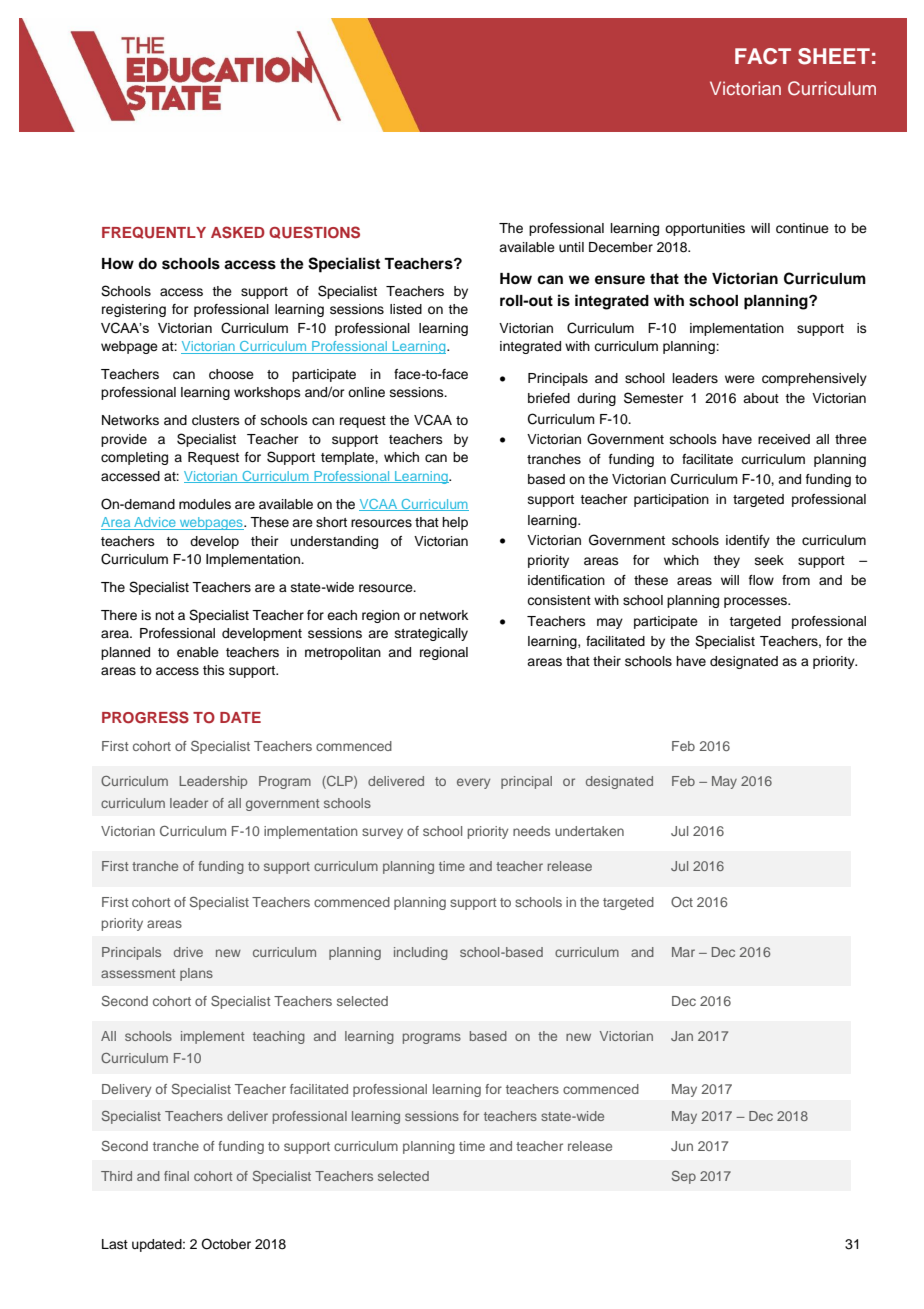  What do you see at coordinates (740, 379) in the screenshot?
I see `were` at bounding box center [740, 379].
